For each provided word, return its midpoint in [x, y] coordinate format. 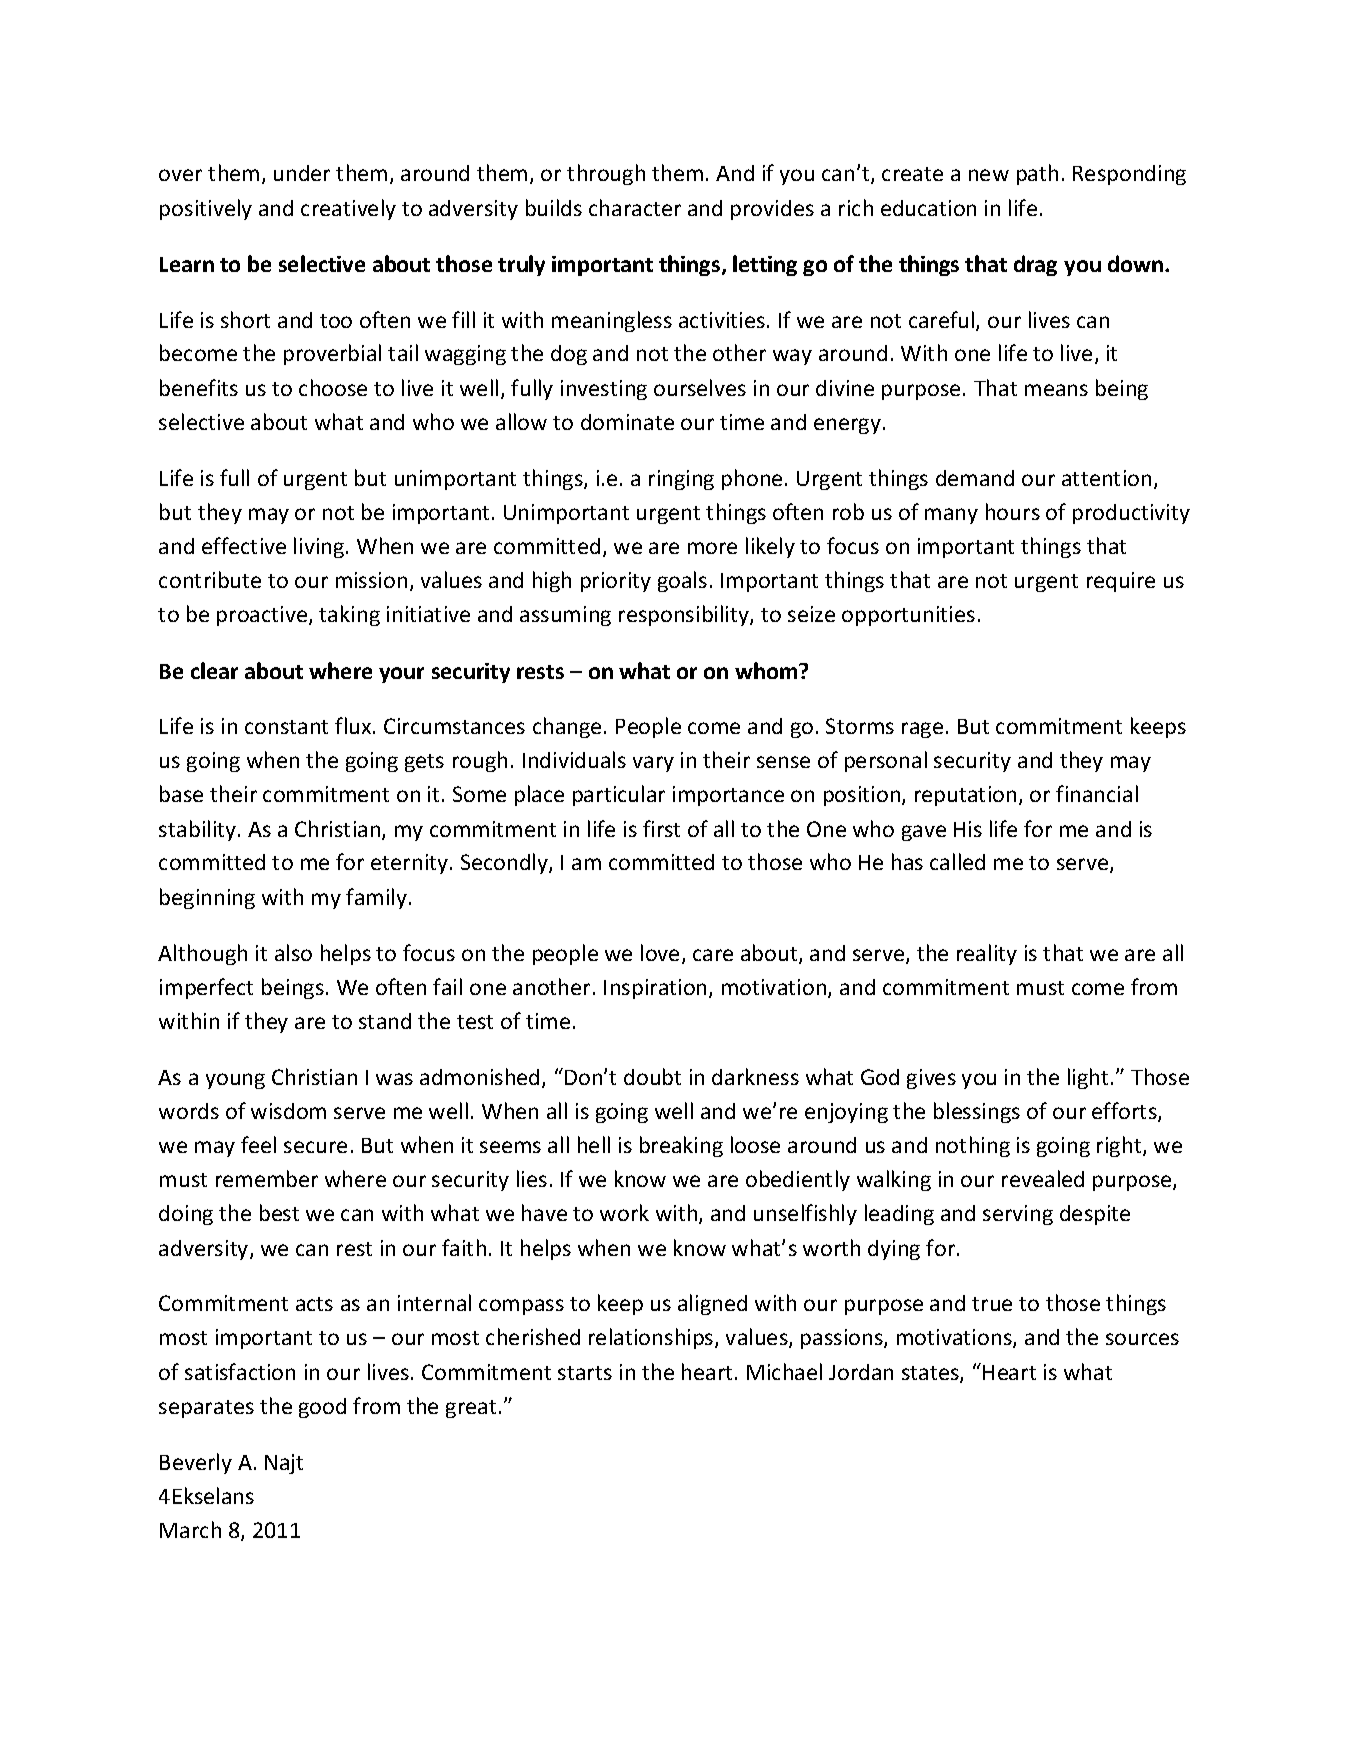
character [635, 207]
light [1088, 1078]
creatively [348, 209]
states [931, 1374]
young [235, 1081]
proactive [263, 616]
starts [585, 1373]
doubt [652, 1076]
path [1037, 174]
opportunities [908, 616]
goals [682, 581]
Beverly [196, 1463]
